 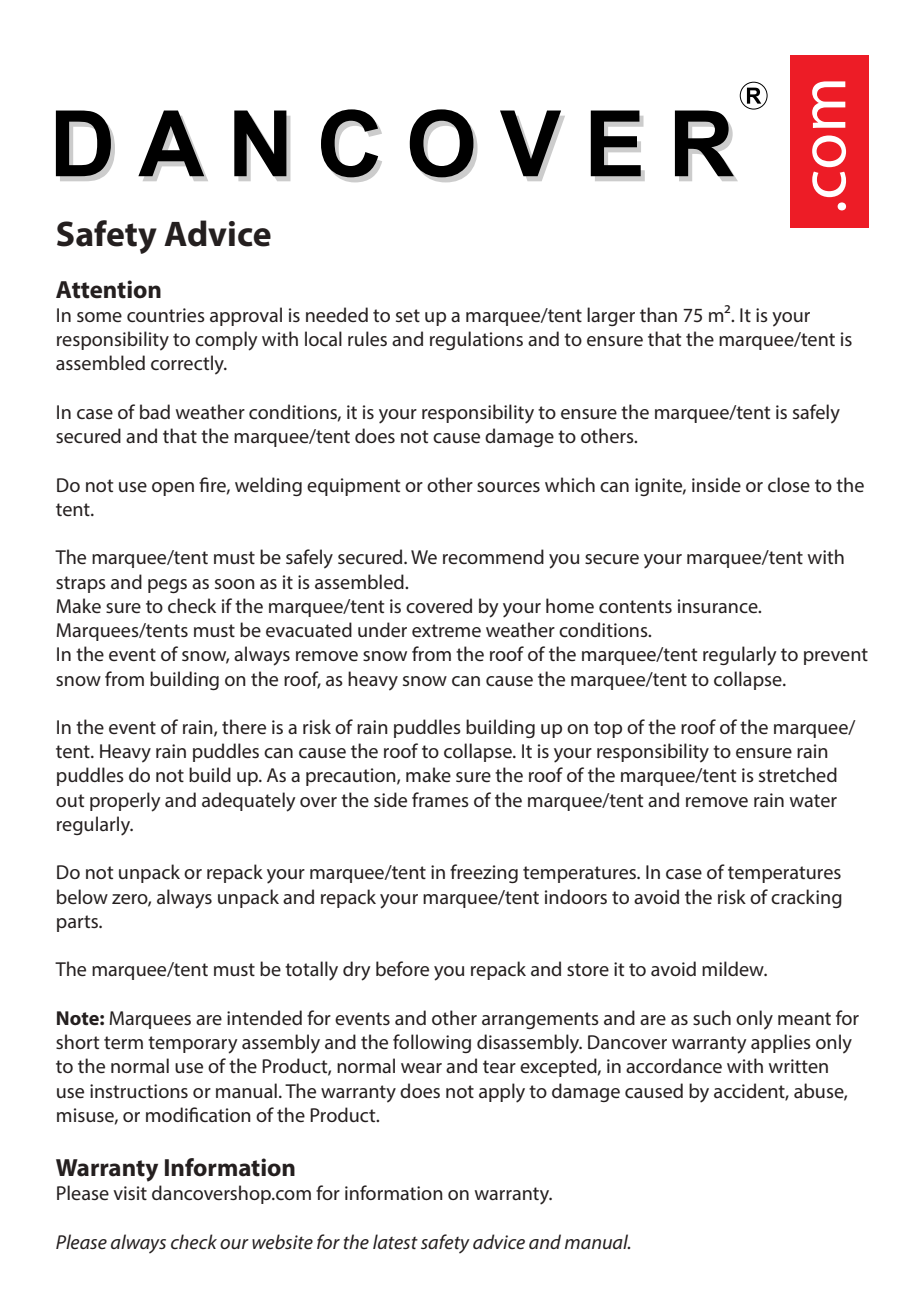 What do you see at coordinates (658, 314) in the screenshot?
I see `than` at bounding box center [658, 314].
